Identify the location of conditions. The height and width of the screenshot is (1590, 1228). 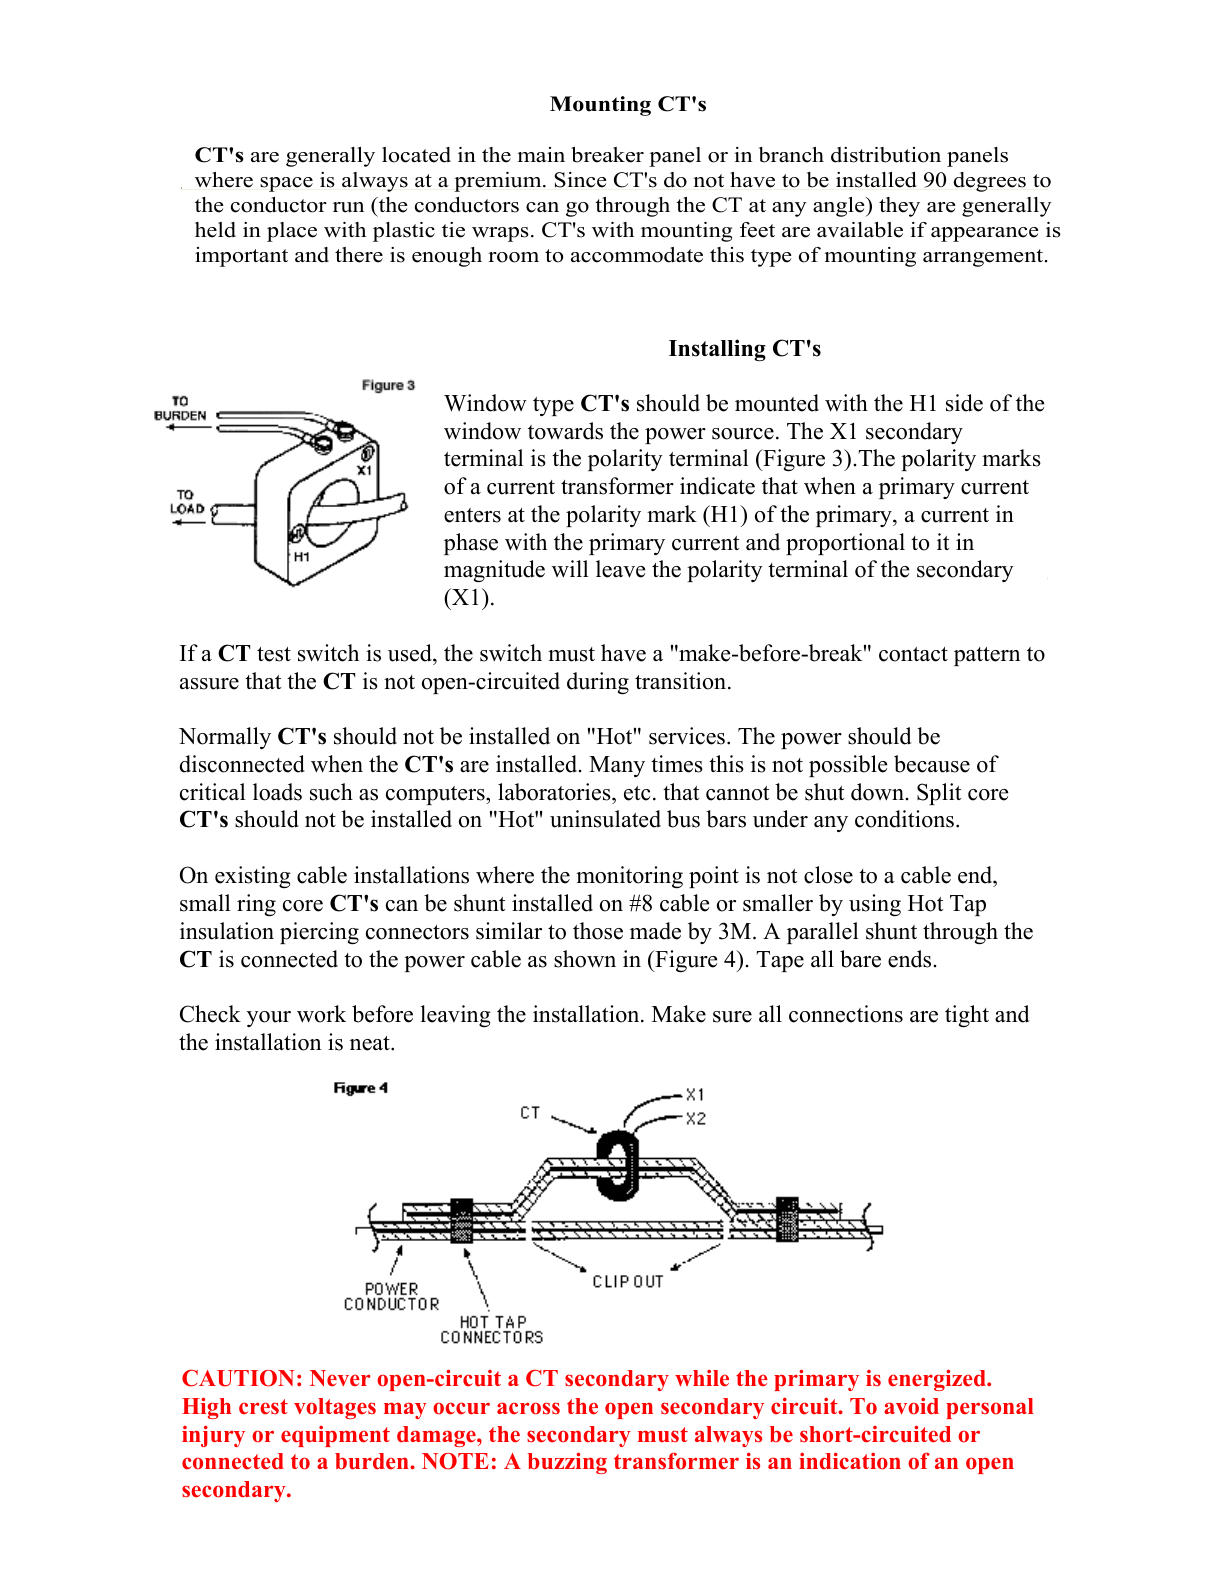
(904, 819).
